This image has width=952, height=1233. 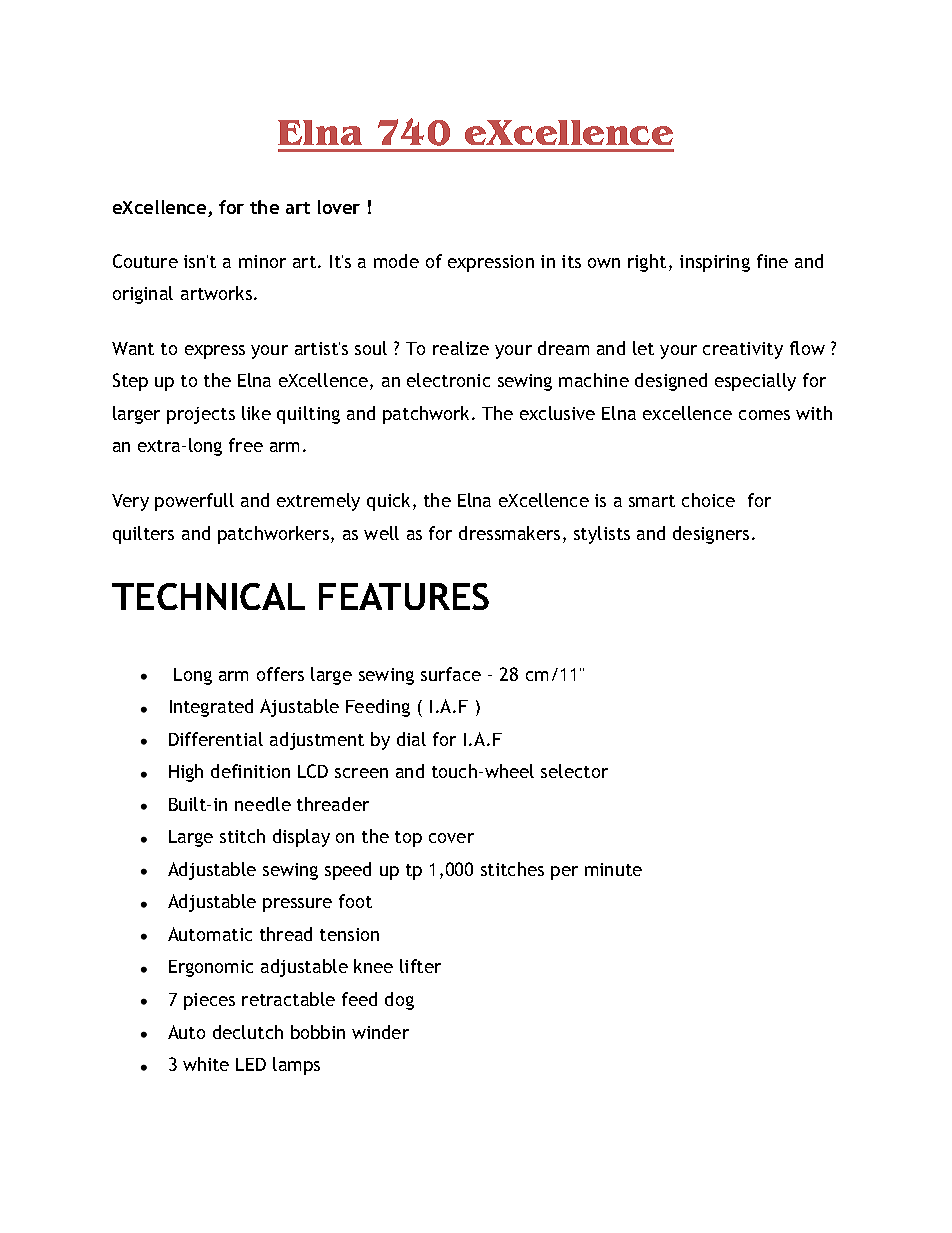 What do you see at coordinates (262, 261) in the image?
I see `minor` at bounding box center [262, 261].
